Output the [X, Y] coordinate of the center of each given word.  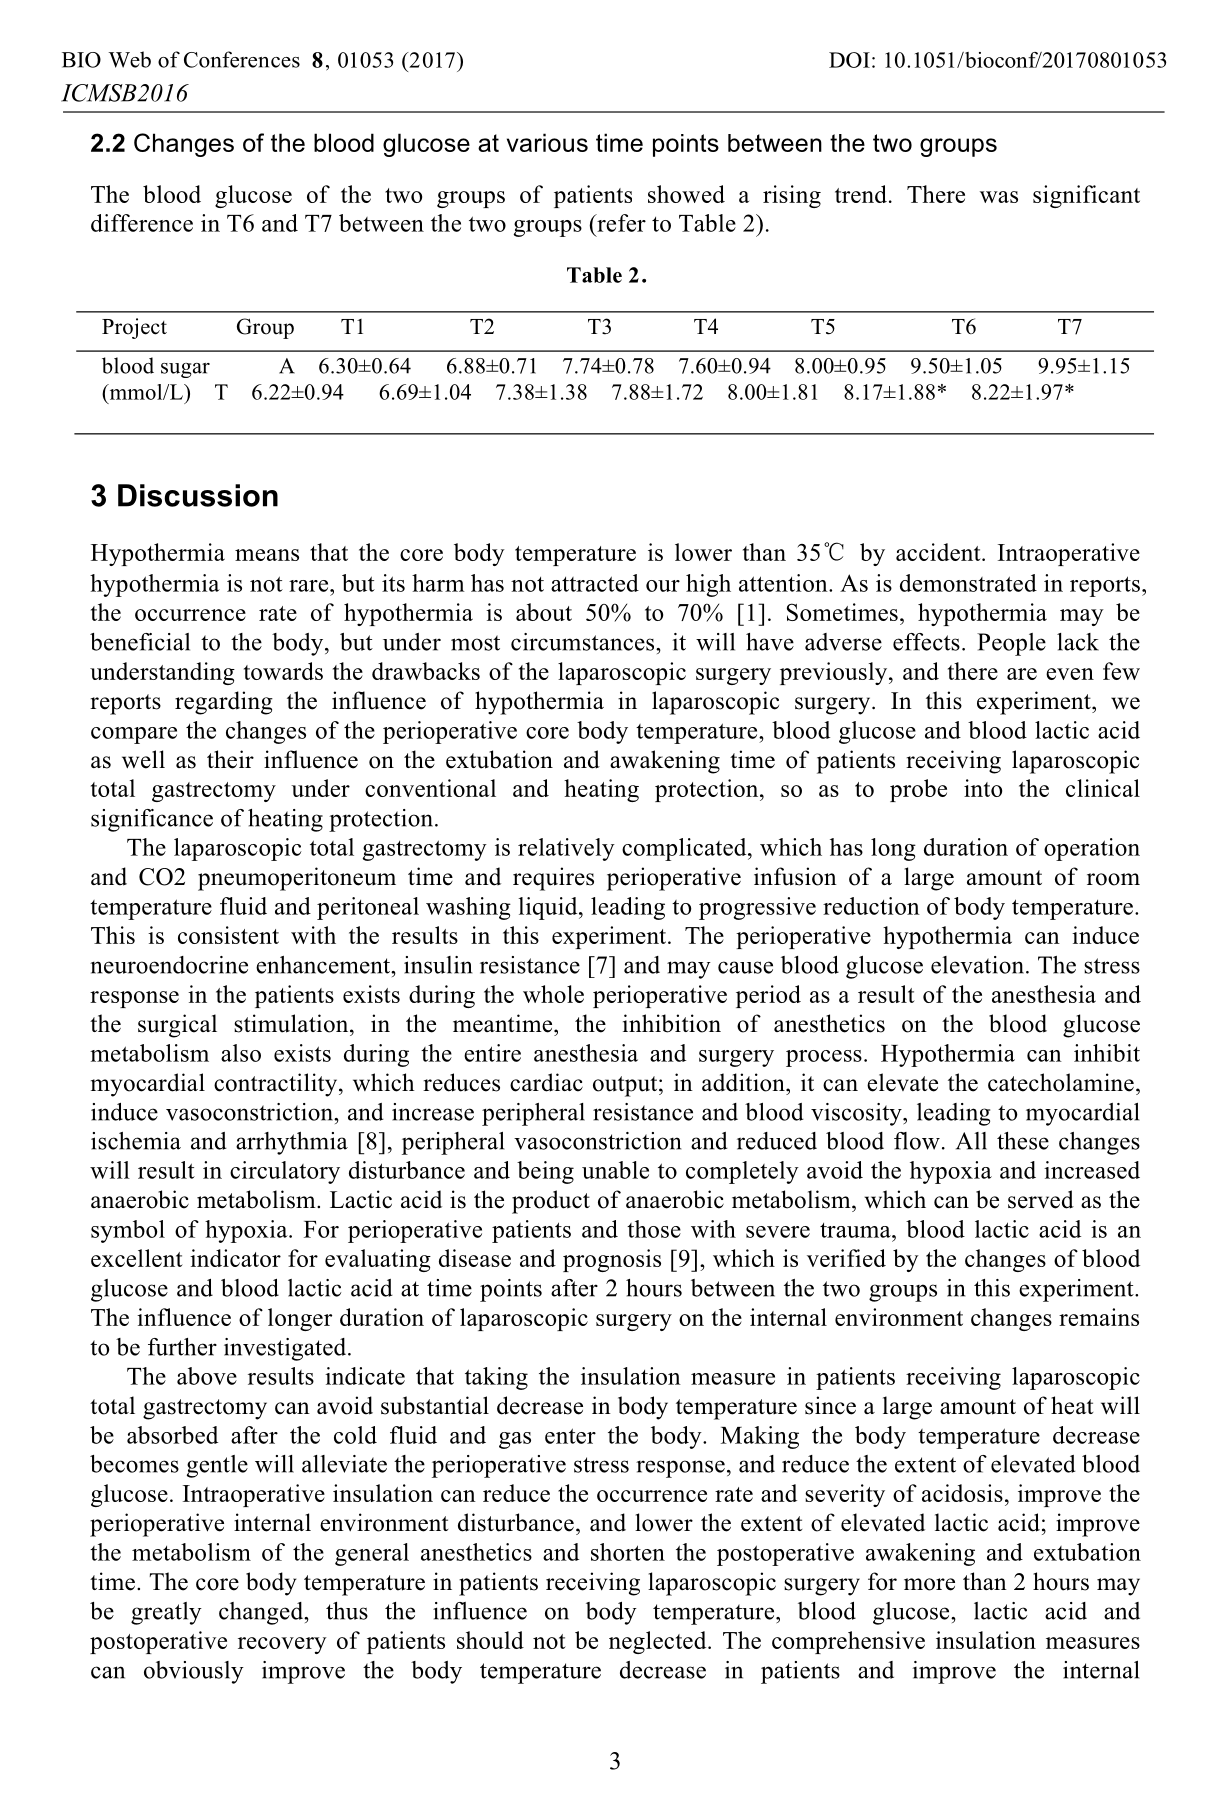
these [1023, 1141]
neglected [659, 1642]
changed [262, 1613]
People [1011, 644]
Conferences [242, 59]
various [547, 142]
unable [615, 1170]
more [929, 1584]
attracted [595, 583]
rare [310, 586]
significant [1086, 196]
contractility [277, 1085]
